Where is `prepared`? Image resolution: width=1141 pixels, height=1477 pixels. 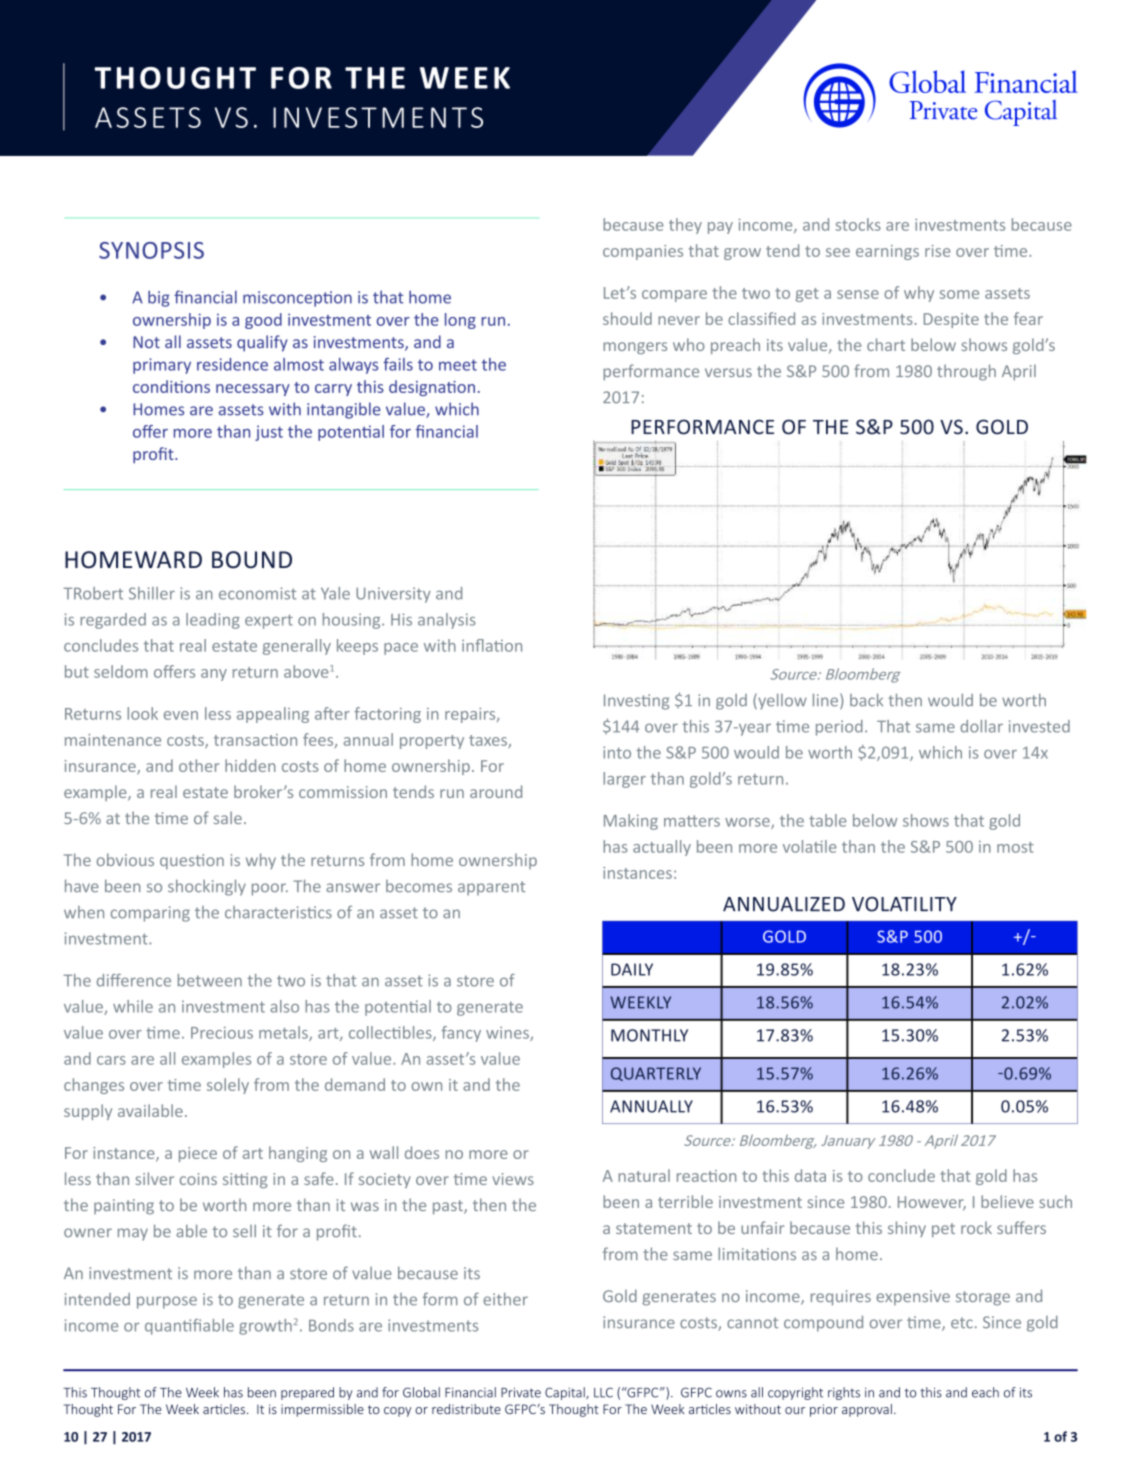
prepared is located at coordinates (307, 1393).
